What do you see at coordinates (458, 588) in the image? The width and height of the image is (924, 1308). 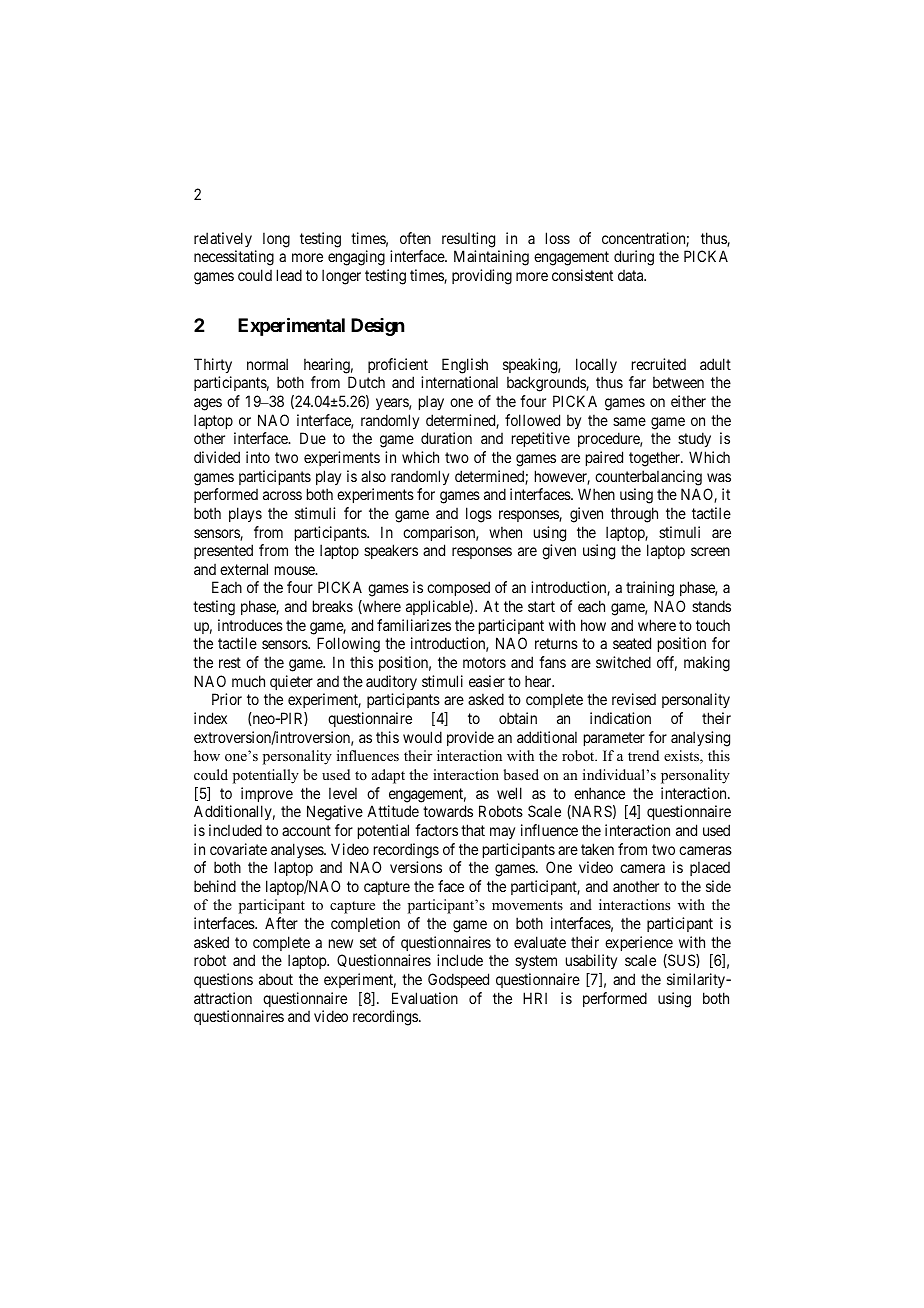 I see `composed` at bounding box center [458, 588].
